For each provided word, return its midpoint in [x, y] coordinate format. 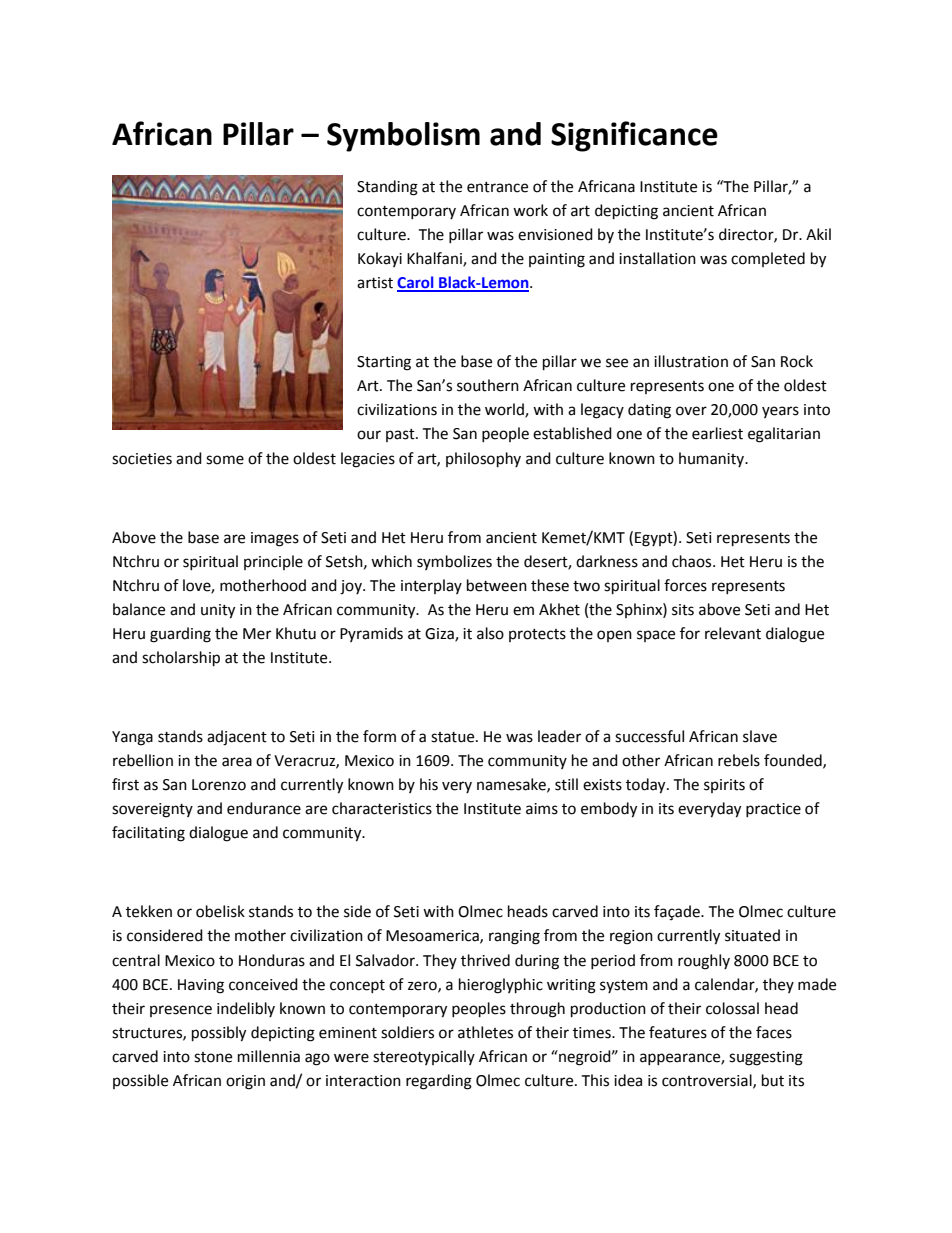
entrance [497, 187]
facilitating [148, 834]
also [490, 633]
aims [542, 809]
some [225, 460]
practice [773, 810]
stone [213, 1057]
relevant [733, 633]
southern [488, 385]
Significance [634, 136]
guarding [180, 635]
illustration [691, 361]
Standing [387, 188]
